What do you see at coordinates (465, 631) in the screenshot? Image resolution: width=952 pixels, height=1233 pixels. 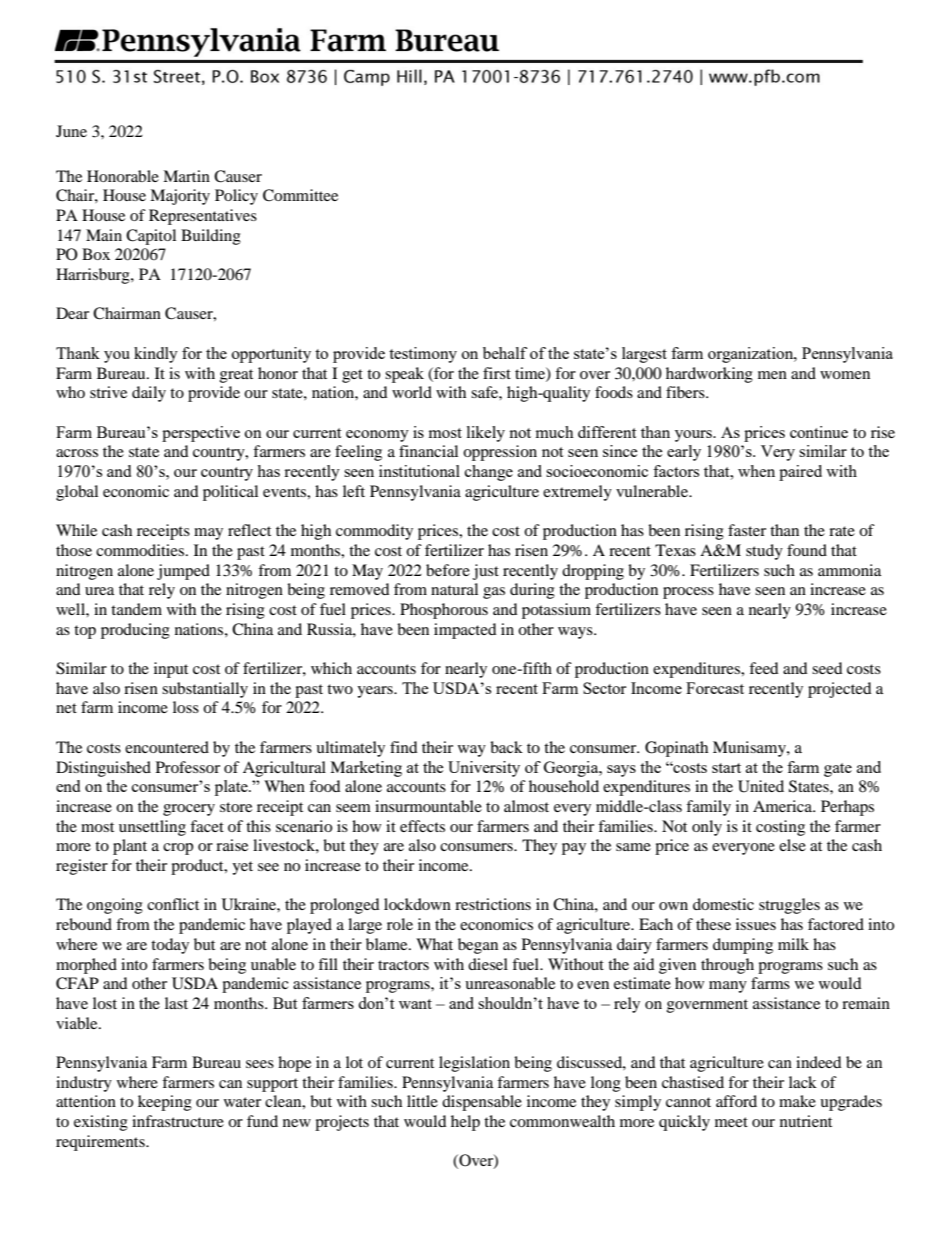 I see `impacted` at bounding box center [465, 631].
